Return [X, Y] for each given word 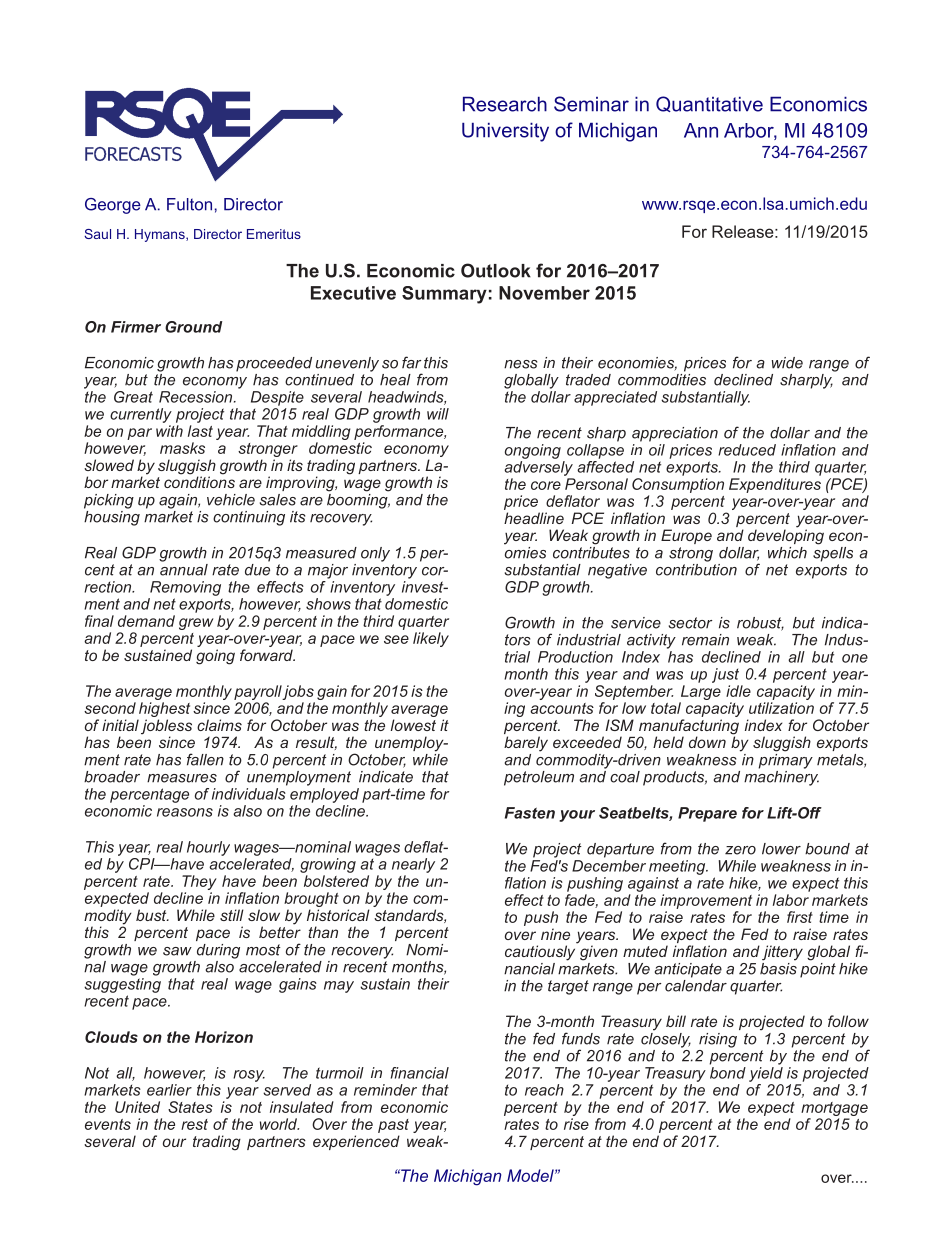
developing [786, 536]
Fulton [189, 204]
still [232, 915]
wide [787, 363]
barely [526, 744]
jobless [166, 728]
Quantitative [709, 104]
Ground [193, 327]
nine [555, 934]
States [190, 1107]
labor [791, 900]
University [505, 132]
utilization [781, 708]
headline [534, 518]
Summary [444, 295]
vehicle [231, 500]
